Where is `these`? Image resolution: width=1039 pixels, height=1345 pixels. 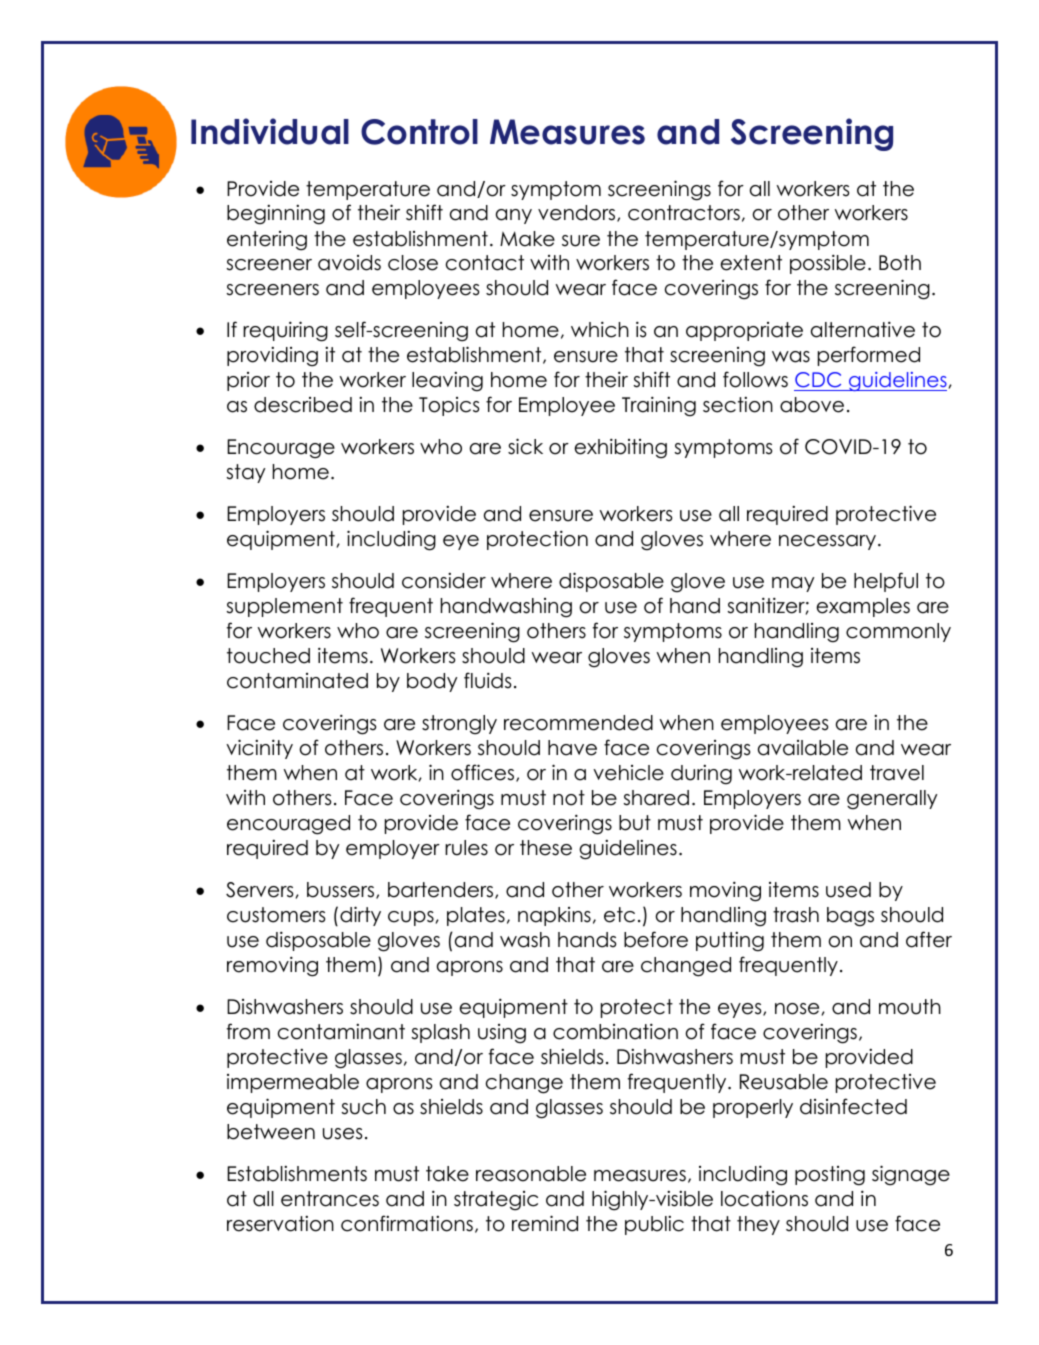
these is located at coordinates (546, 848).
